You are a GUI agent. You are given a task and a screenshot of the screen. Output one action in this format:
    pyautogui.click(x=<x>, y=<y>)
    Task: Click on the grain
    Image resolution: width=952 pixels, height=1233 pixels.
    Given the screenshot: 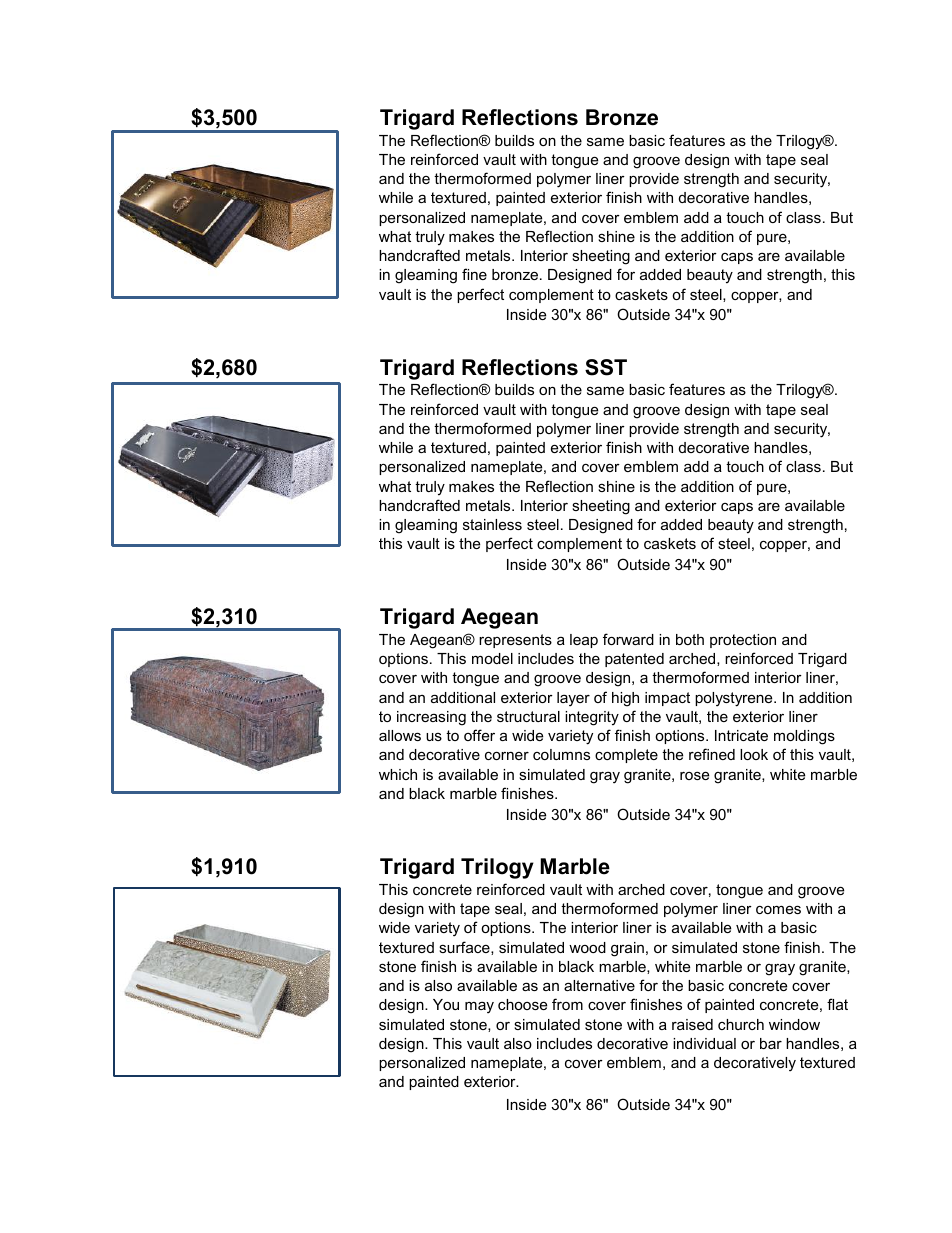 What is the action you would take?
    pyautogui.click(x=627, y=949)
